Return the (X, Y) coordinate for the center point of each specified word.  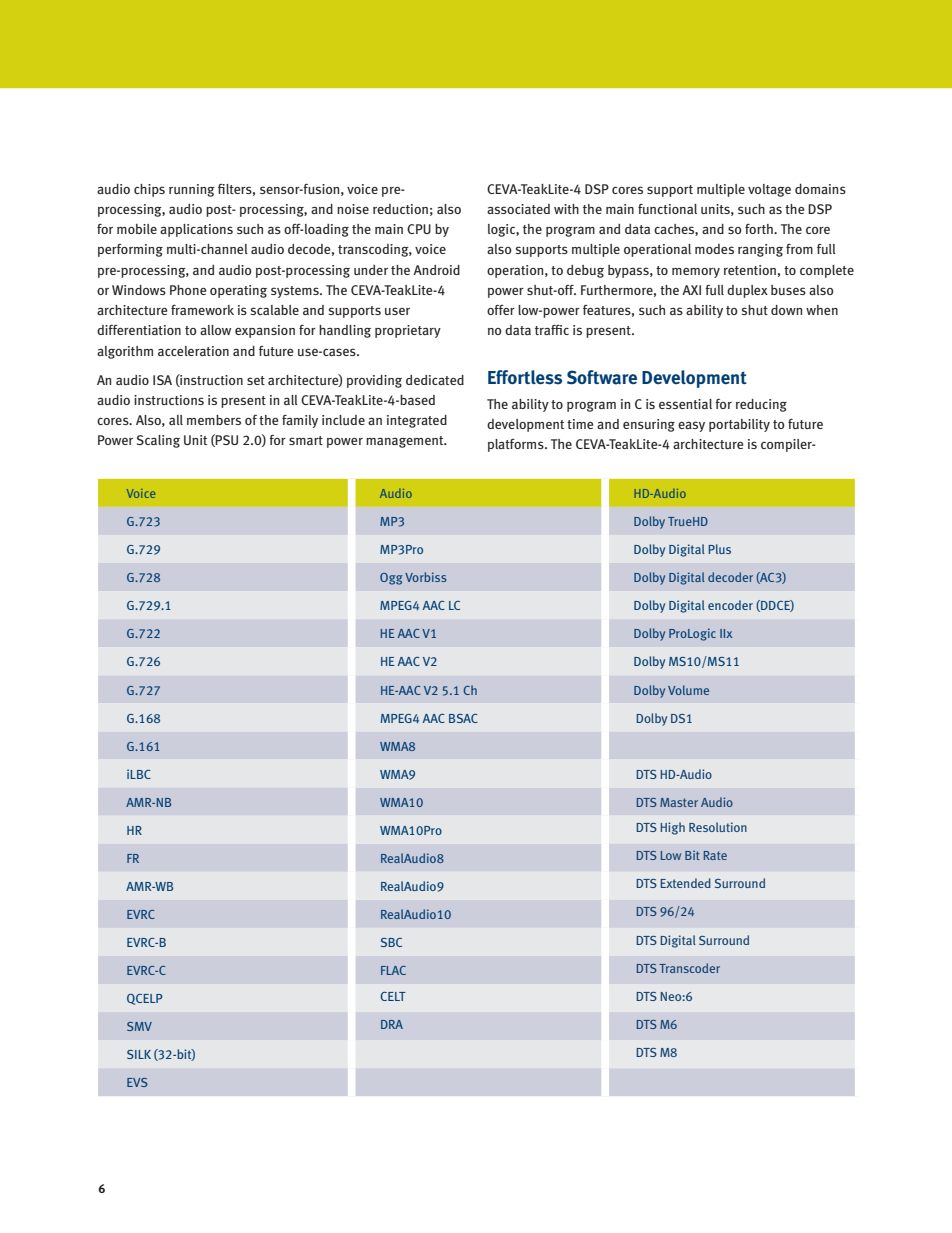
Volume (688, 690)
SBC (391, 942)
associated (518, 209)
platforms (517, 445)
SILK (139, 1054)
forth (760, 229)
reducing (761, 405)
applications (196, 230)
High (672, 828)
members (214, 420)
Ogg (391, 579)
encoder (730, 605)
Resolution (718, 827)
